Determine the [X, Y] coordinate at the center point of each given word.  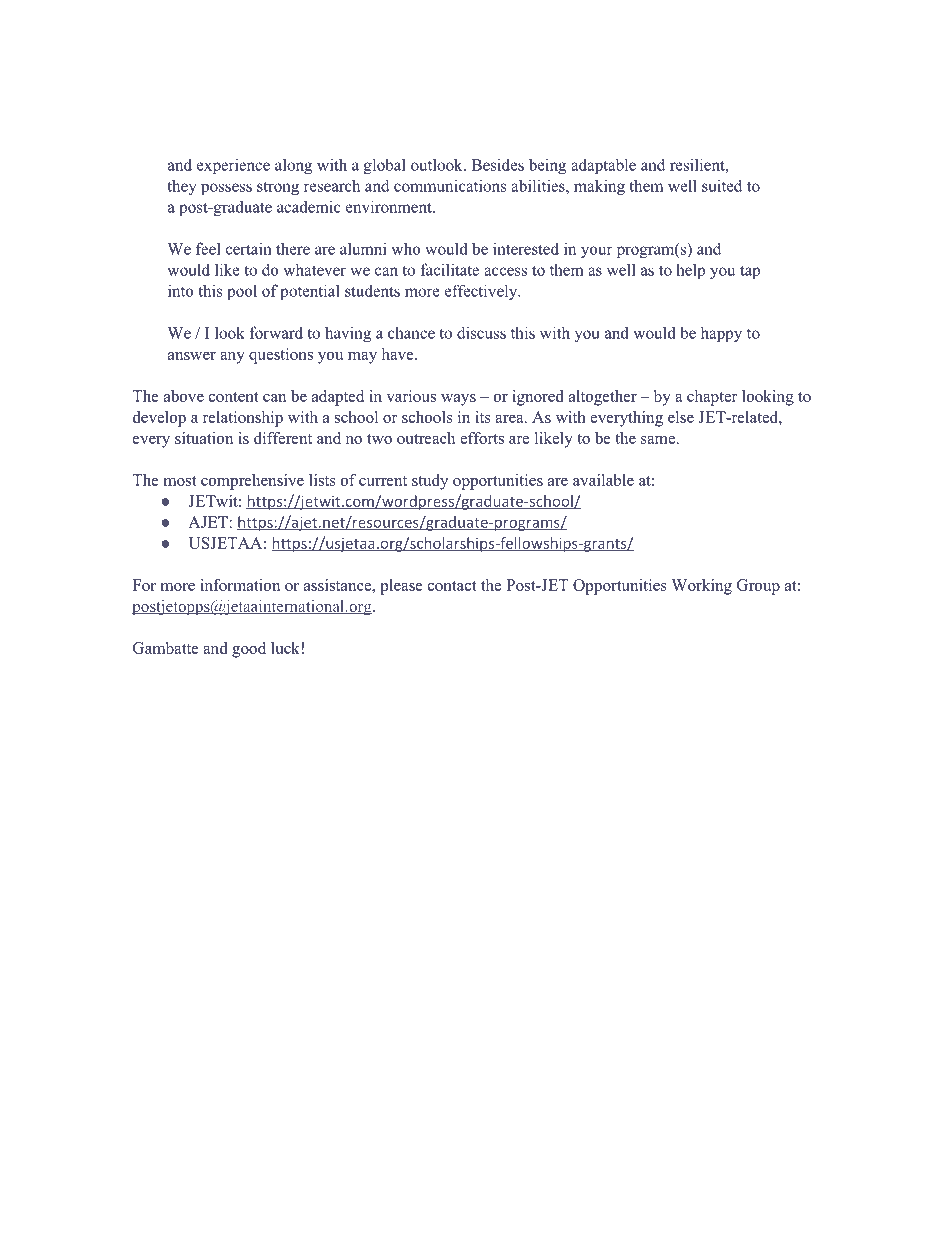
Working [701, 587]
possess [226, 189]
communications [450, 185]
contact [452, 586]
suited [722, 185]
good [249, 650]
